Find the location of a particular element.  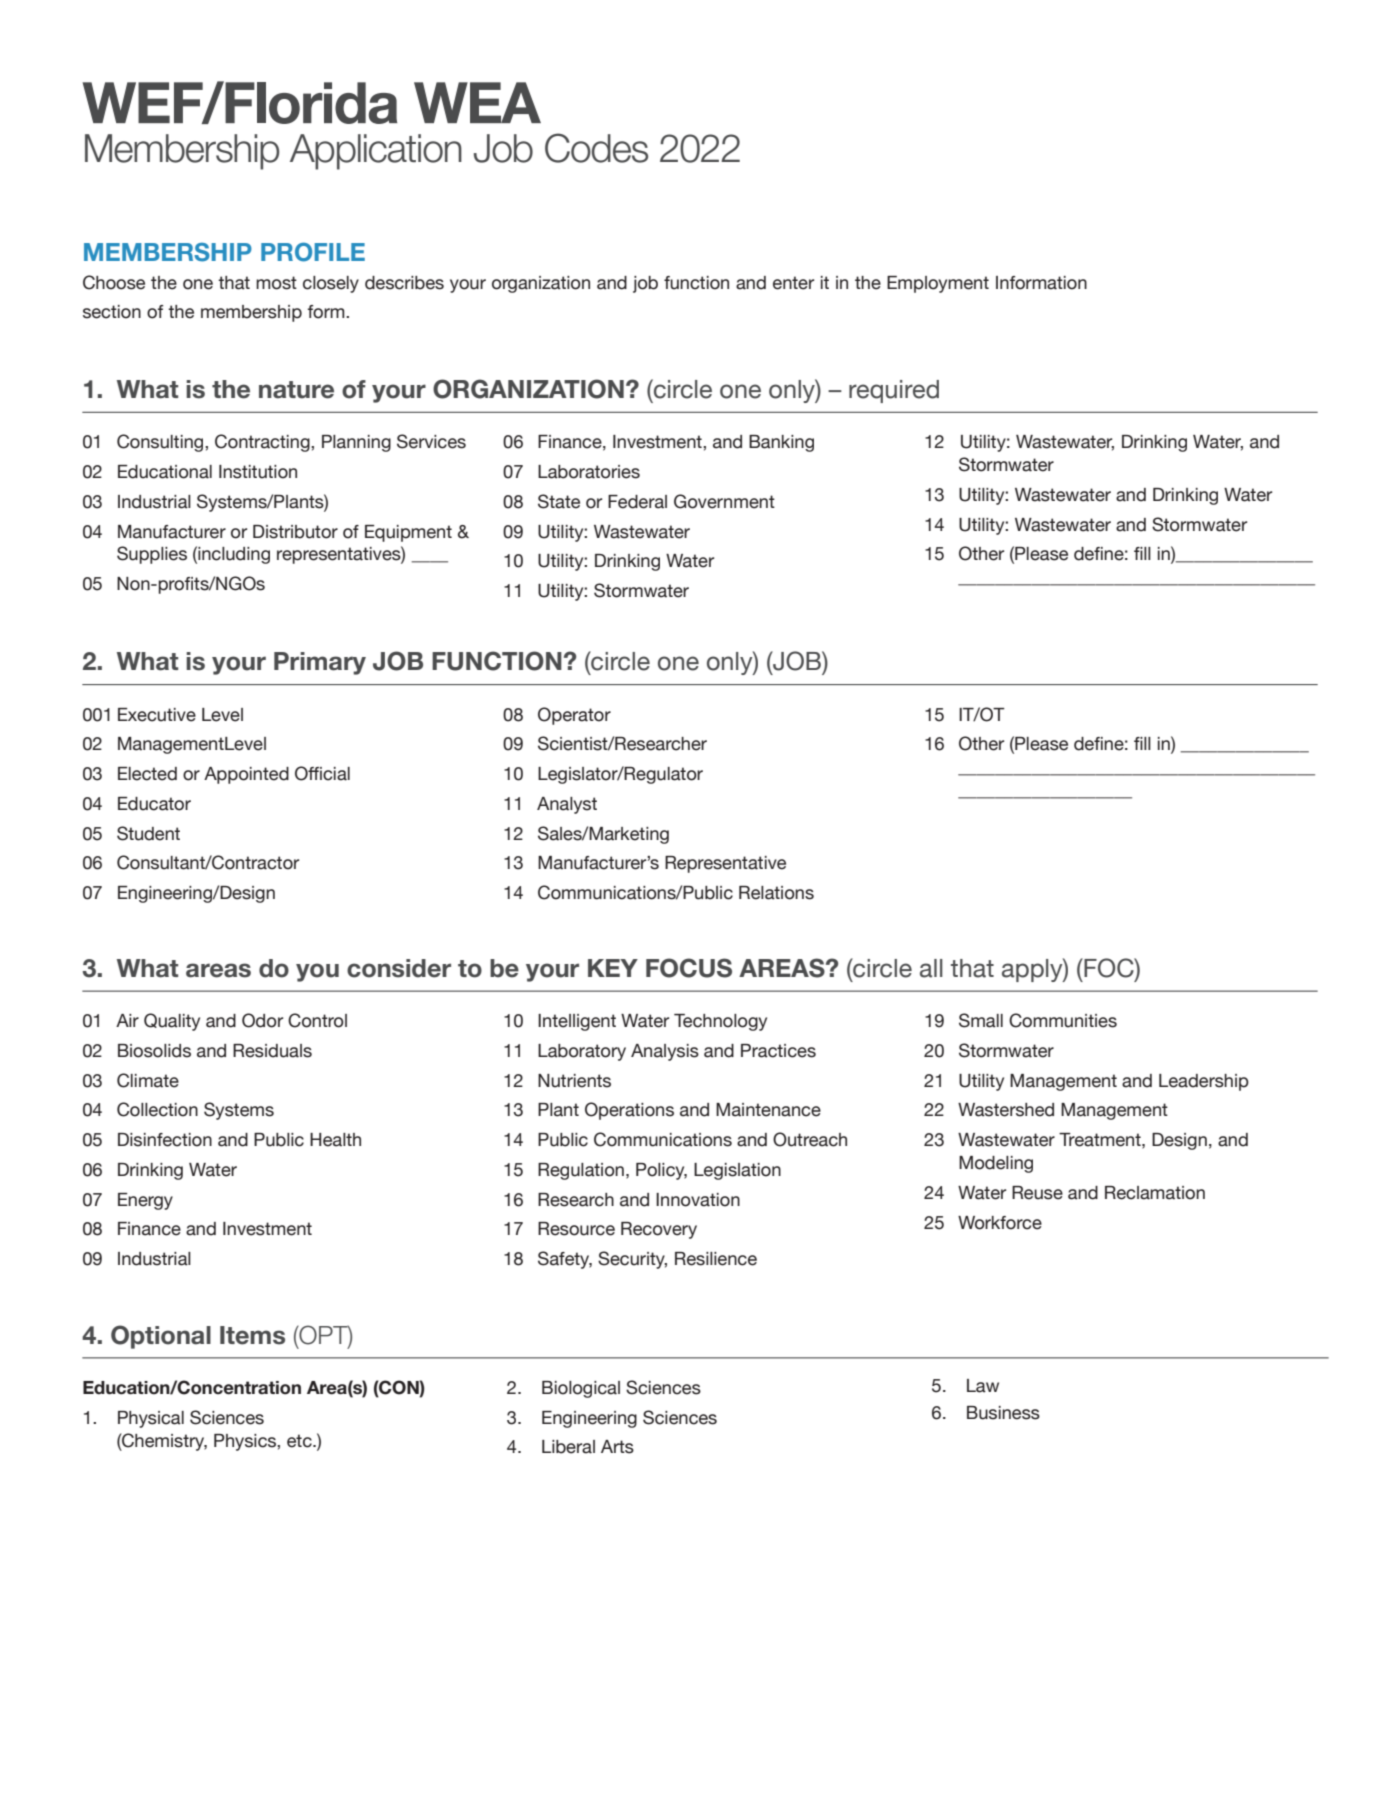

Appointed is located at coordinates (246, 775).
